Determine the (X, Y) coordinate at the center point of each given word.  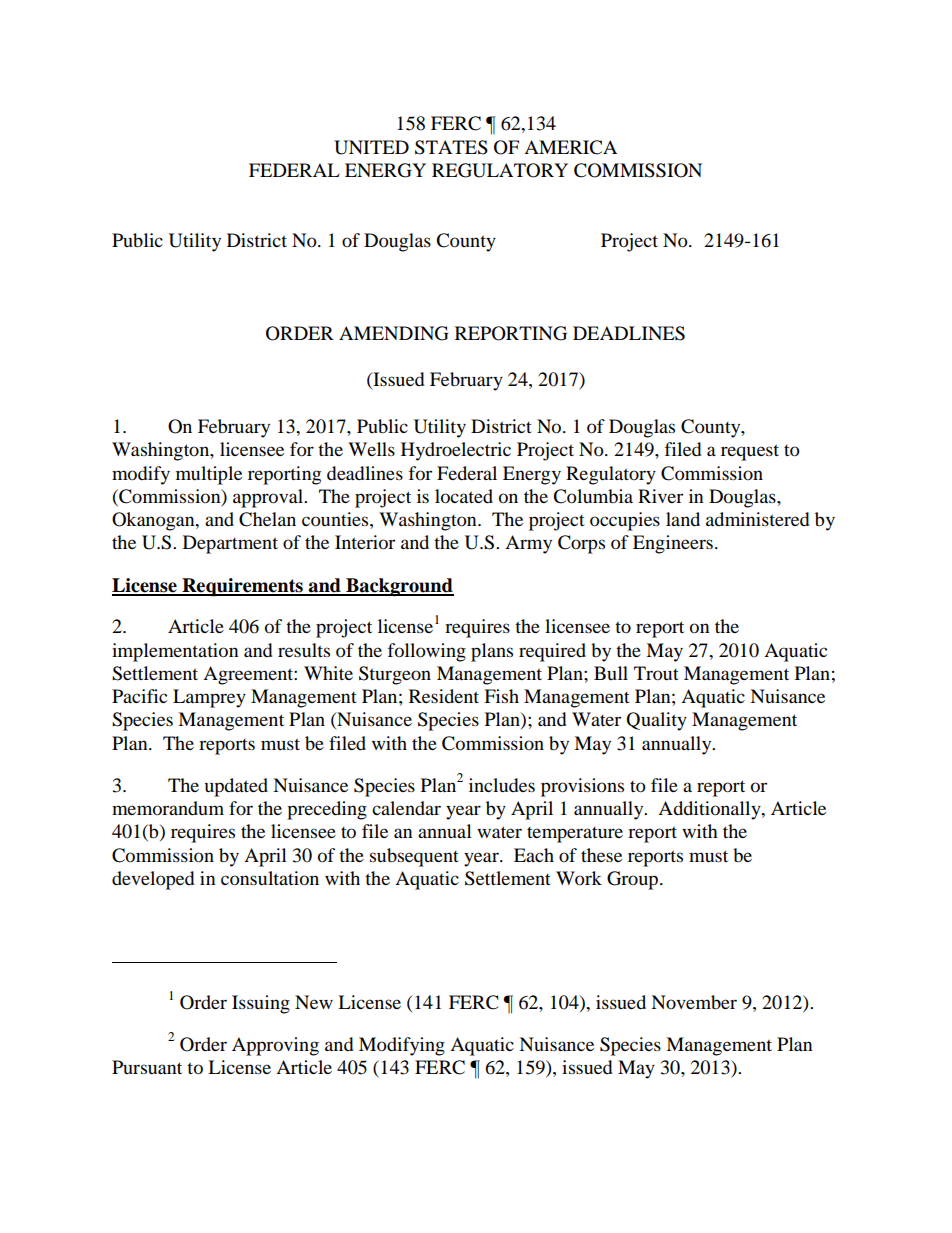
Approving (275, 1046)
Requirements (242, 587)
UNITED (371, 147)
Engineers (673, 544)
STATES (451, 147)
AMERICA (570, 147)
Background (399, 587)
